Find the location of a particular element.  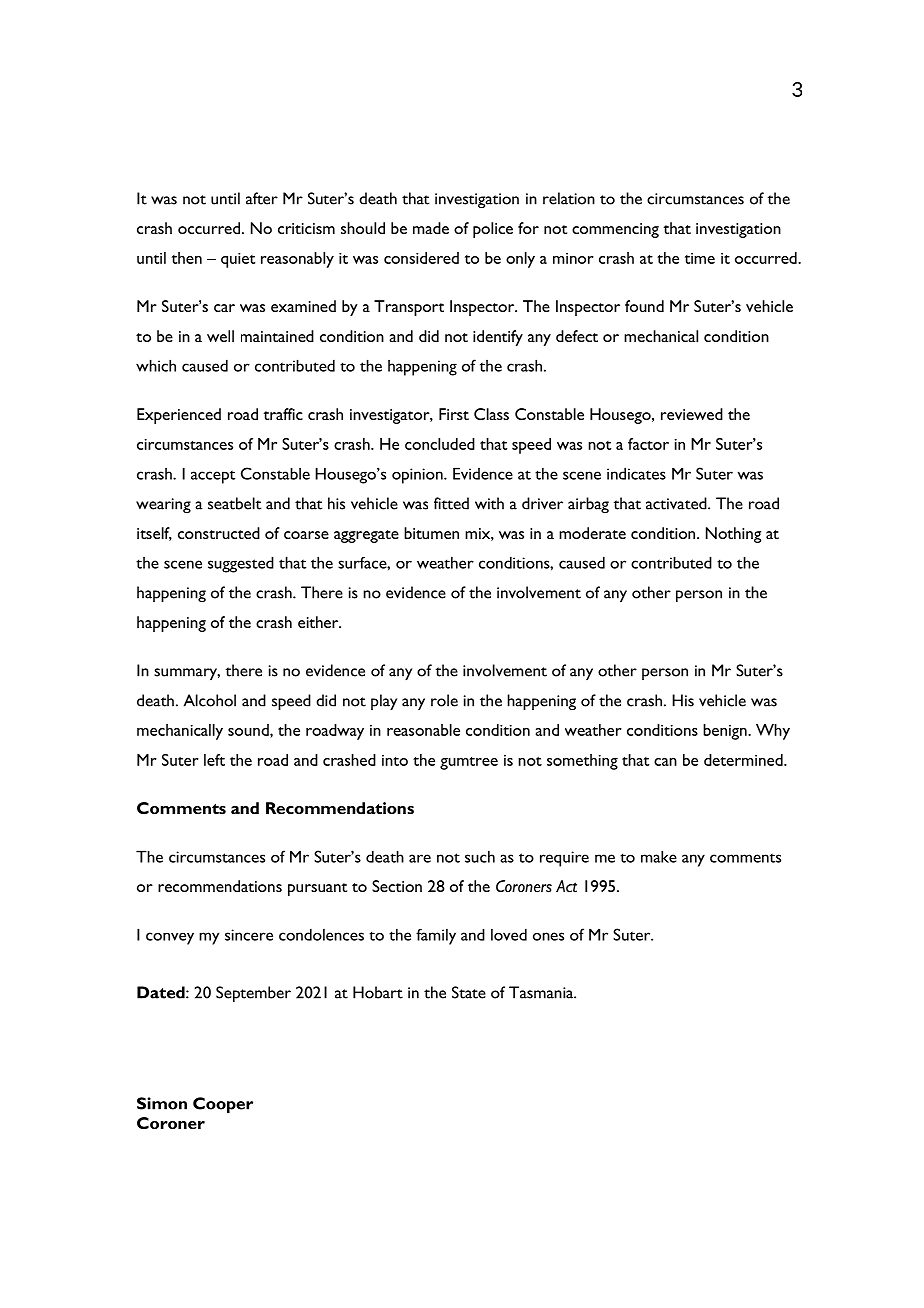

police is located at coordinates (493, 230).
